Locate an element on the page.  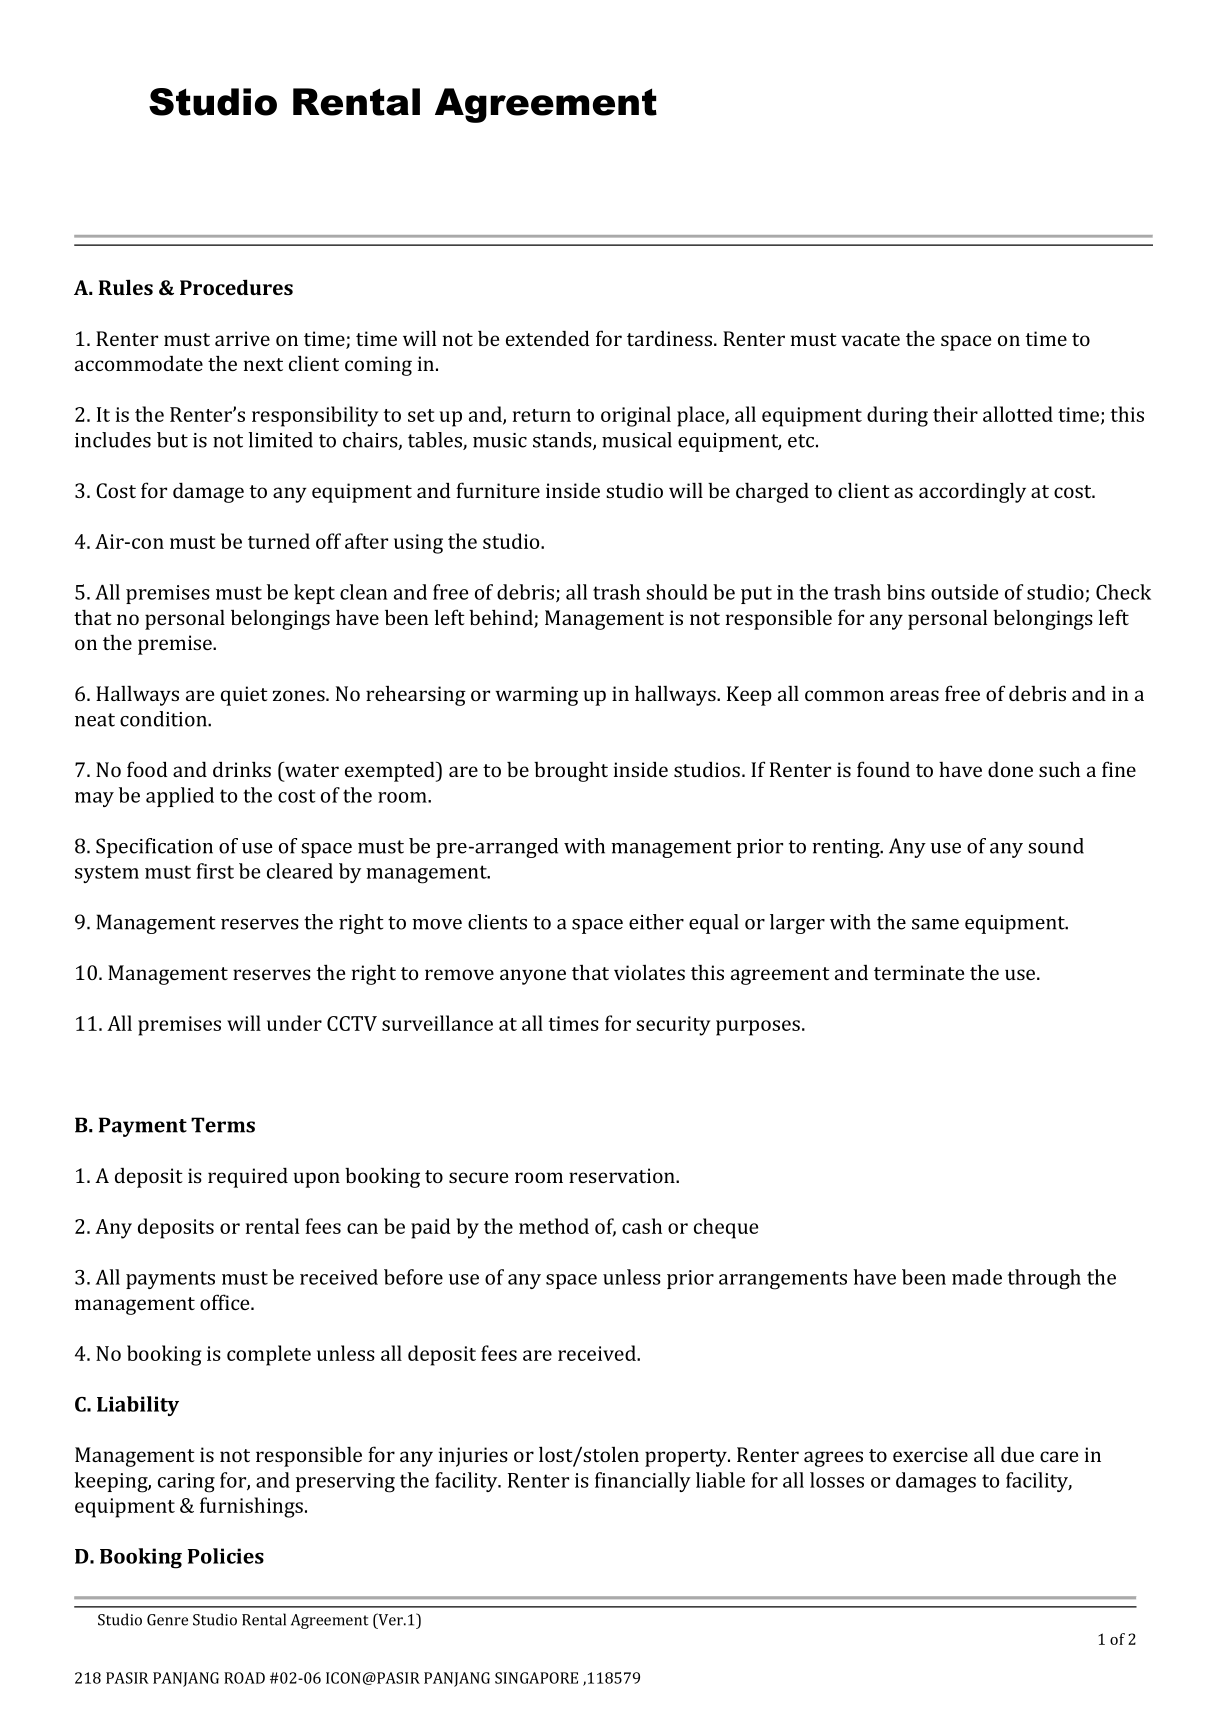
Genre is located at coordinates (167, 1620).
